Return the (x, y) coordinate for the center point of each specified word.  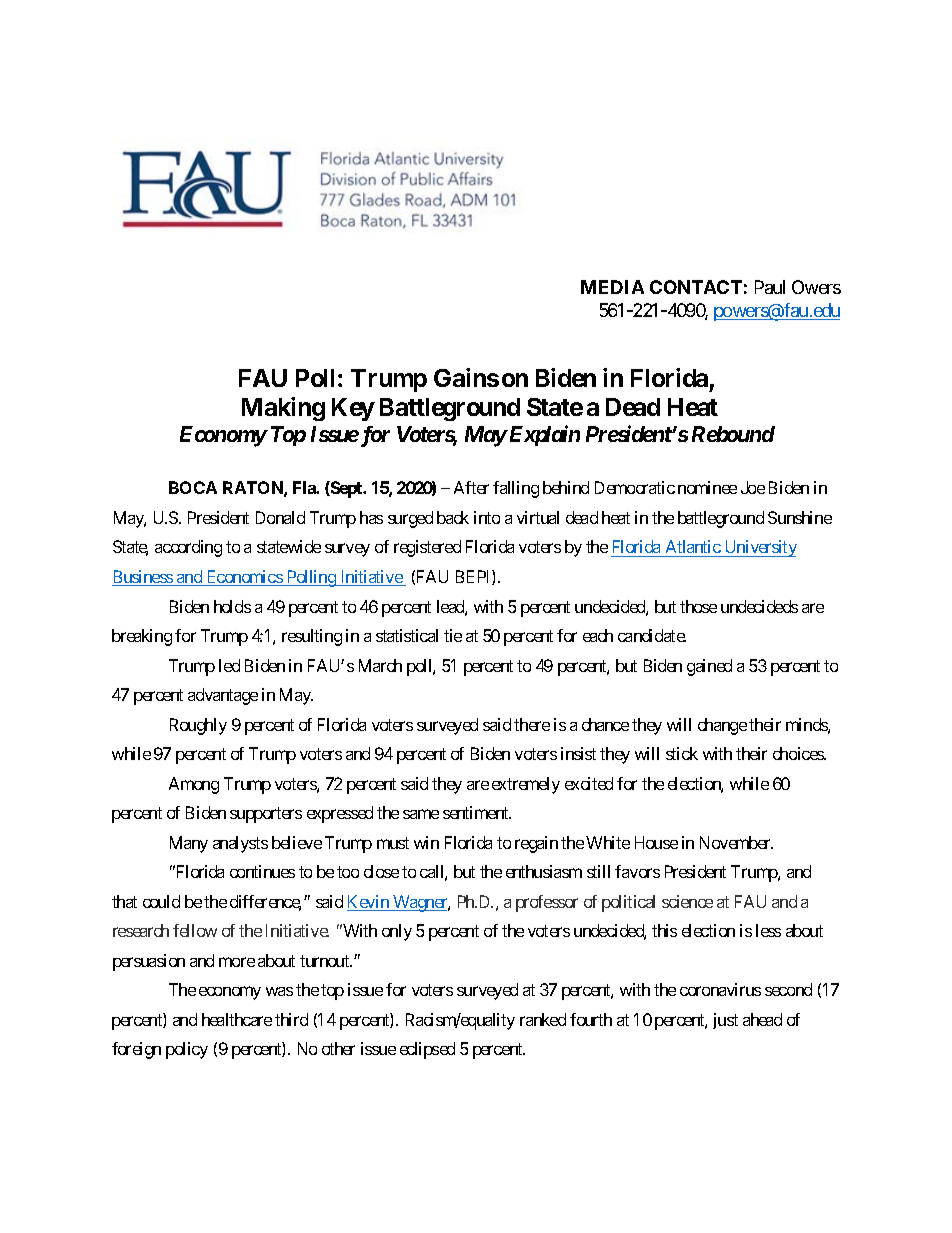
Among (194, 785)
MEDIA (612, 287)
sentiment (477, 812)
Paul (770, 287)
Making (283, 409)
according (188, 548)
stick (682, 753)
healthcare (237, 1019)
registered (427, 548)
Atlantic (693, 546)
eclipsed (427, 1050)
